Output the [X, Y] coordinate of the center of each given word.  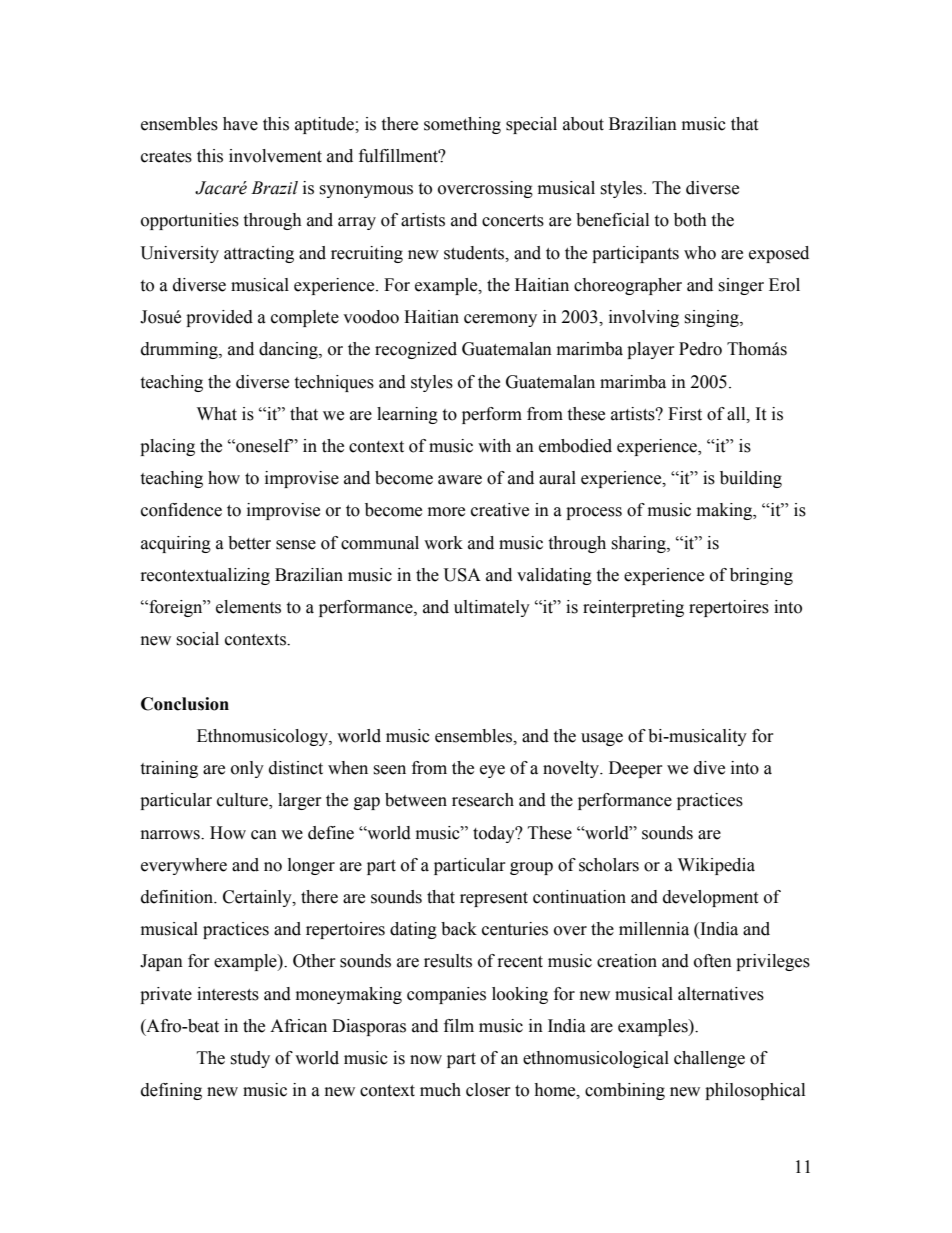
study [250, 1059]
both [690, 220]
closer [488, 1090]
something [462, 125]
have [240, 124]
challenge [709, 1059]
